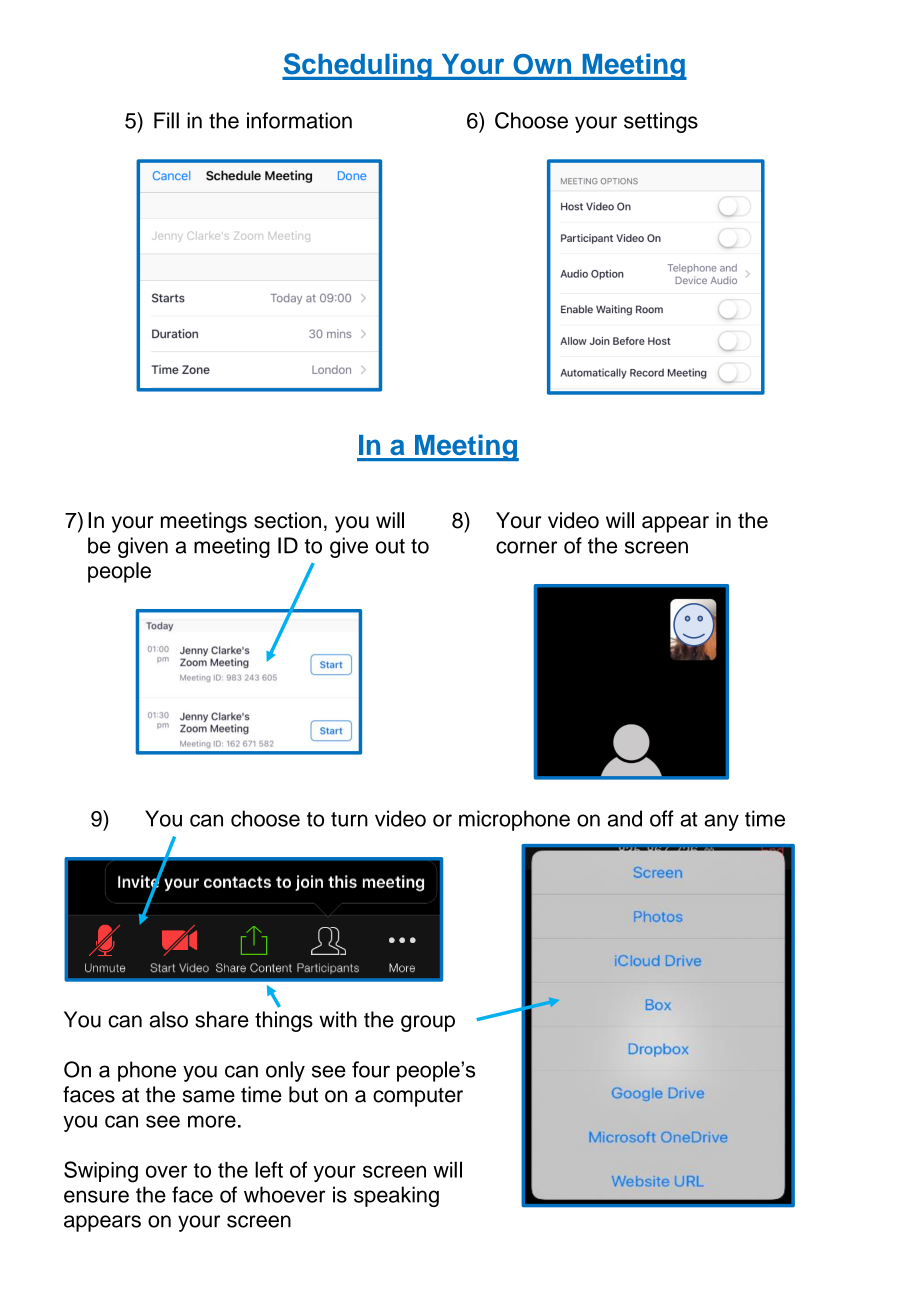 The width and height of the screenshot is (924, 1308). I want to click on Fill, so click(166, 120).
